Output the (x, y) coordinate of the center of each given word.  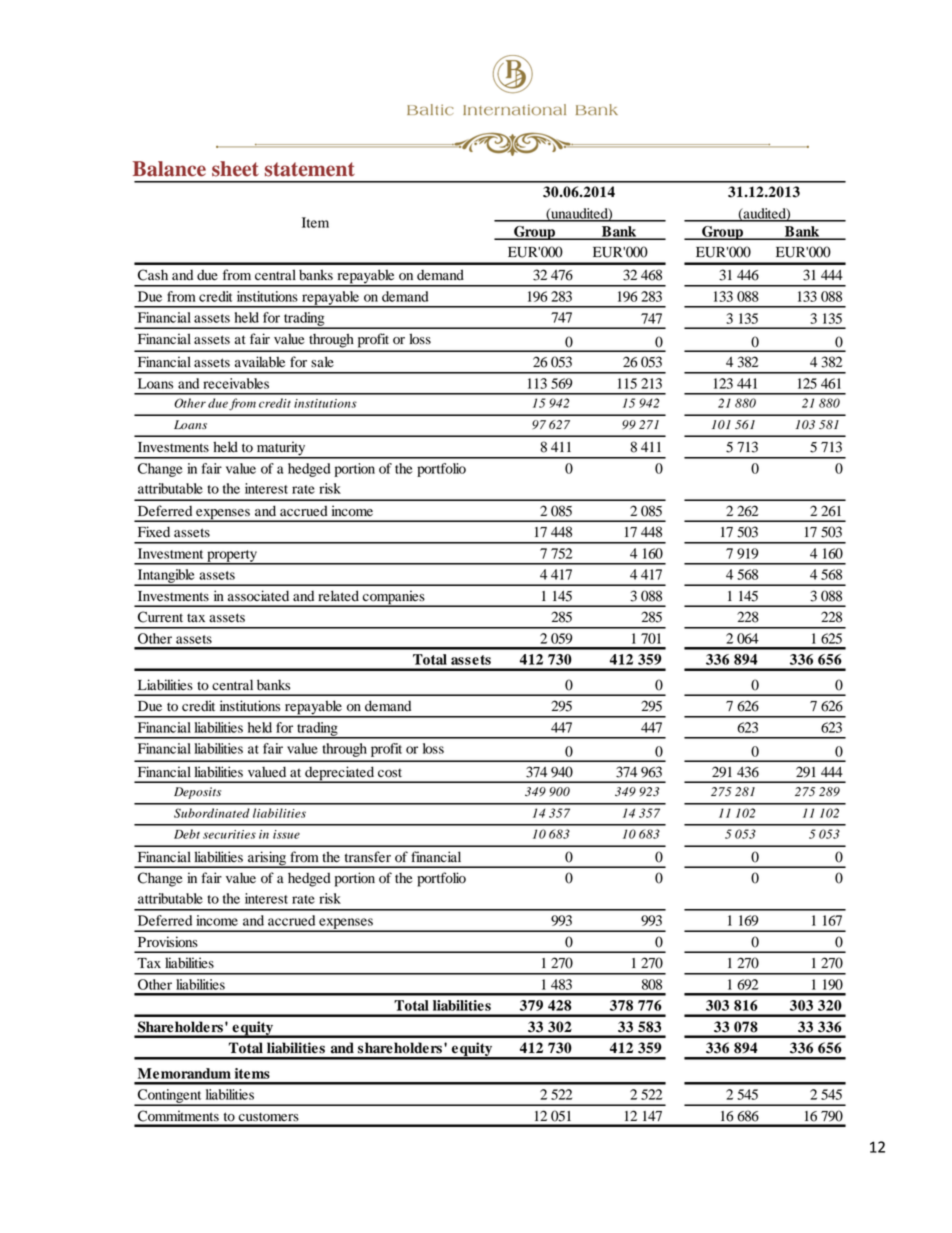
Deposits (197, 793)
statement (310, 169)
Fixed (154, 531)
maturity (281, 449)
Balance (169, 169)
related (338, 596)
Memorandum (184, 1073)
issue (286, 834)
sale (322, 361)
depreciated (340, 774)
